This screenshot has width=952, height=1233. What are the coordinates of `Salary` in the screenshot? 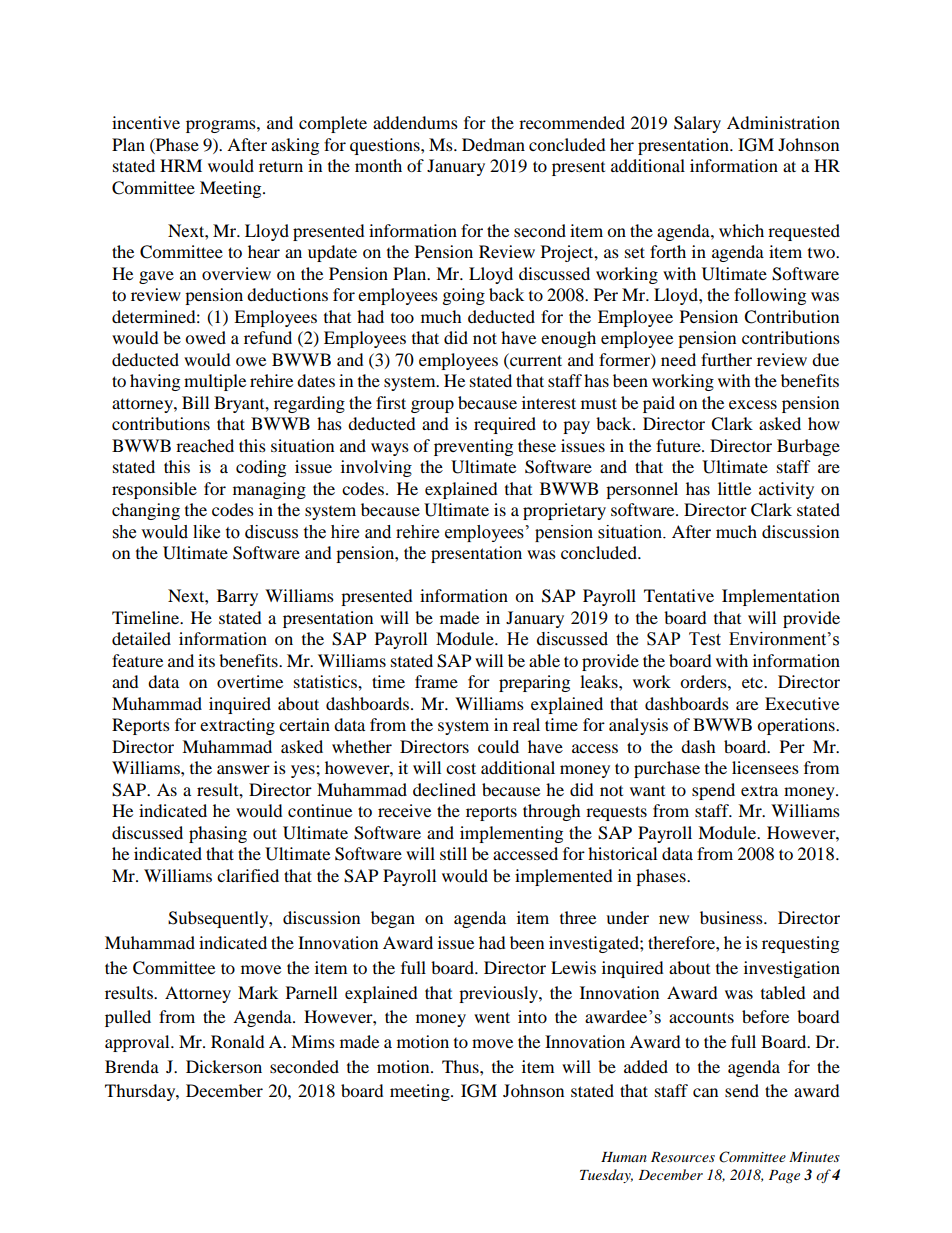 It's located at (697, 124).
